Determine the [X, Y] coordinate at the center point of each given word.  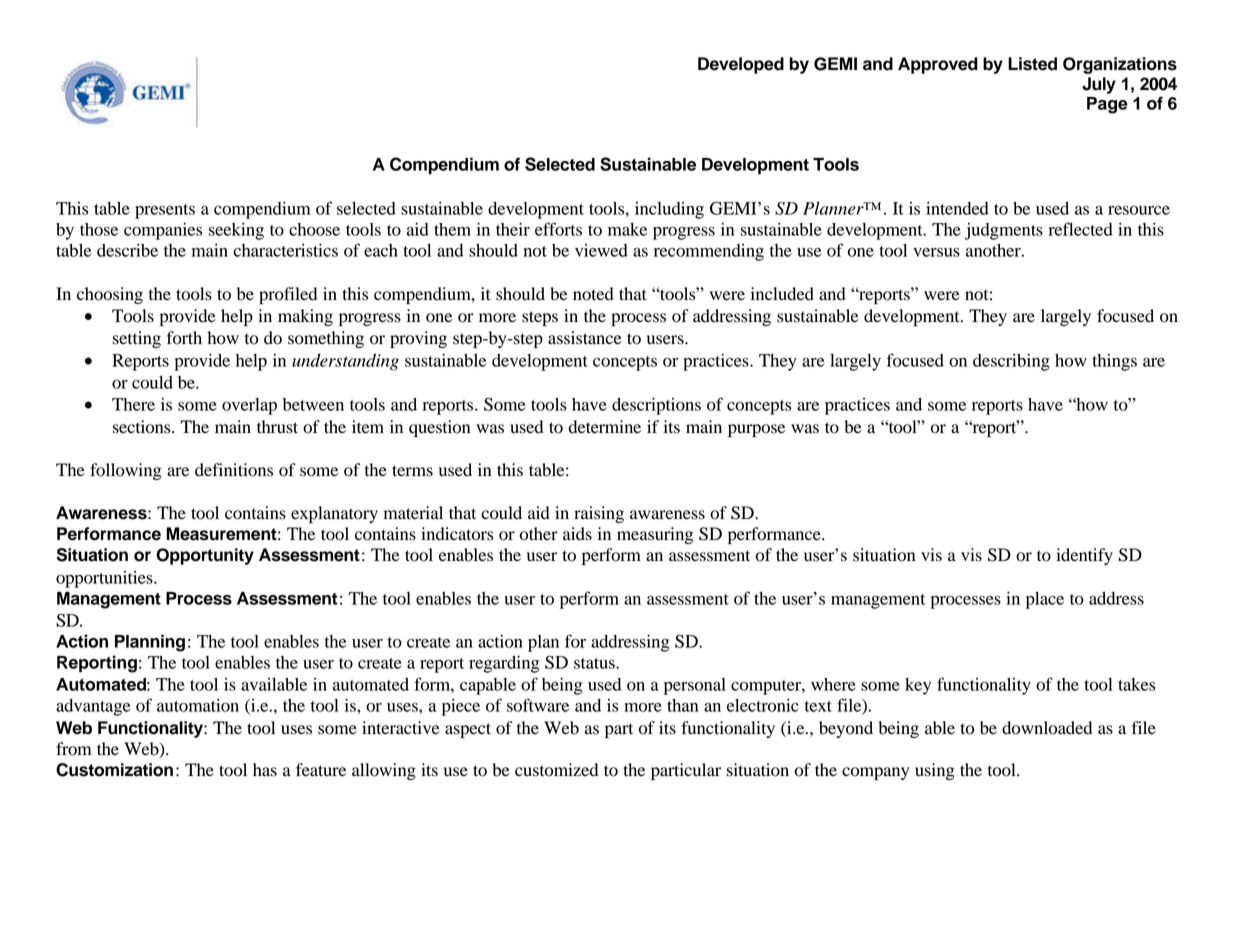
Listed [1032, 64]
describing [1011, 362]
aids [577, 534]
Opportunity [205, 556]
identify [1084, 556]
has [265, 770]
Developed [741, 65]
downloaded [1047, 728]
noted [593, 294]
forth [184, 338]
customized [556, 770]
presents [165, 211]
